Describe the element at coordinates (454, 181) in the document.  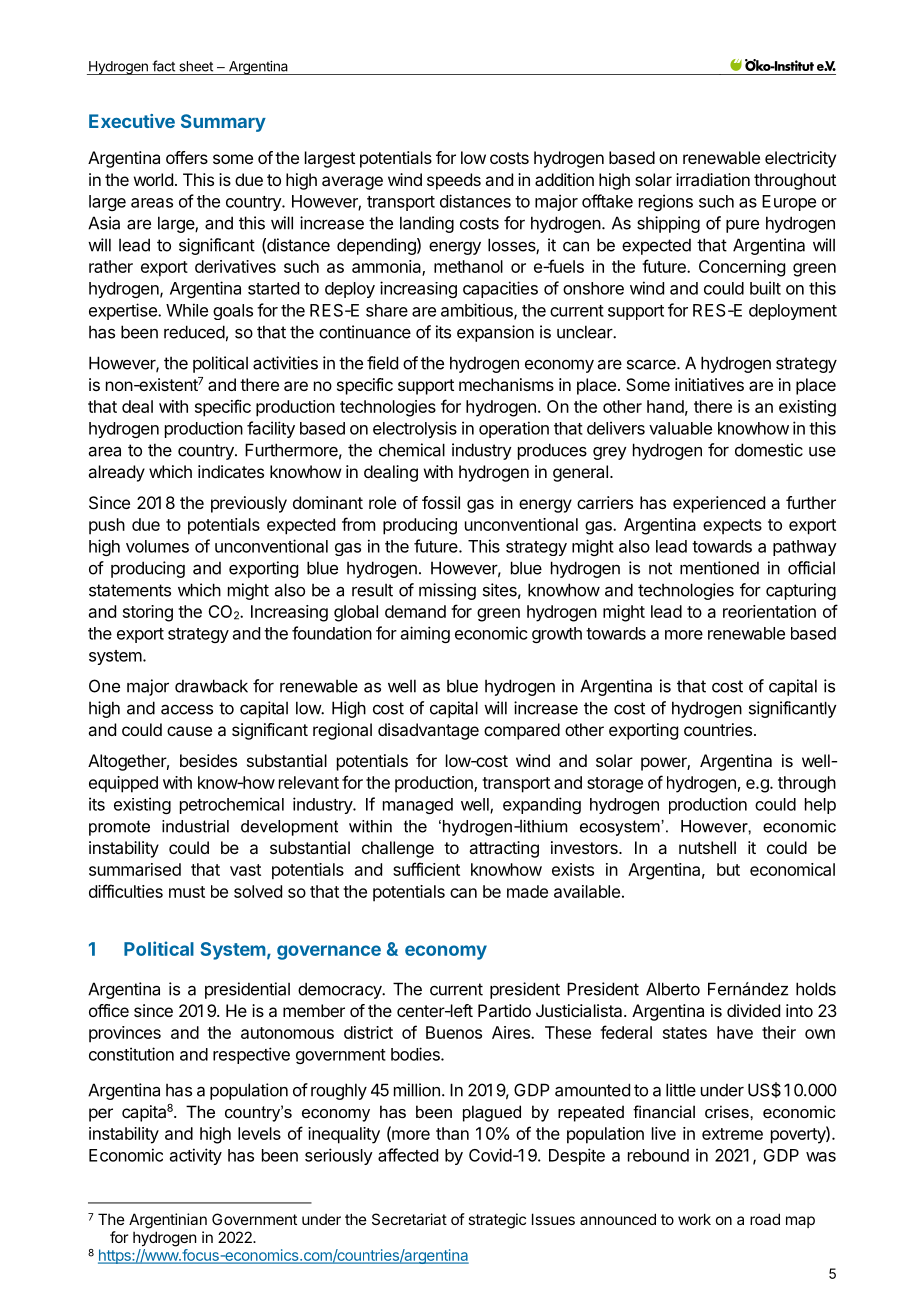
I see `speeds` at that location.
